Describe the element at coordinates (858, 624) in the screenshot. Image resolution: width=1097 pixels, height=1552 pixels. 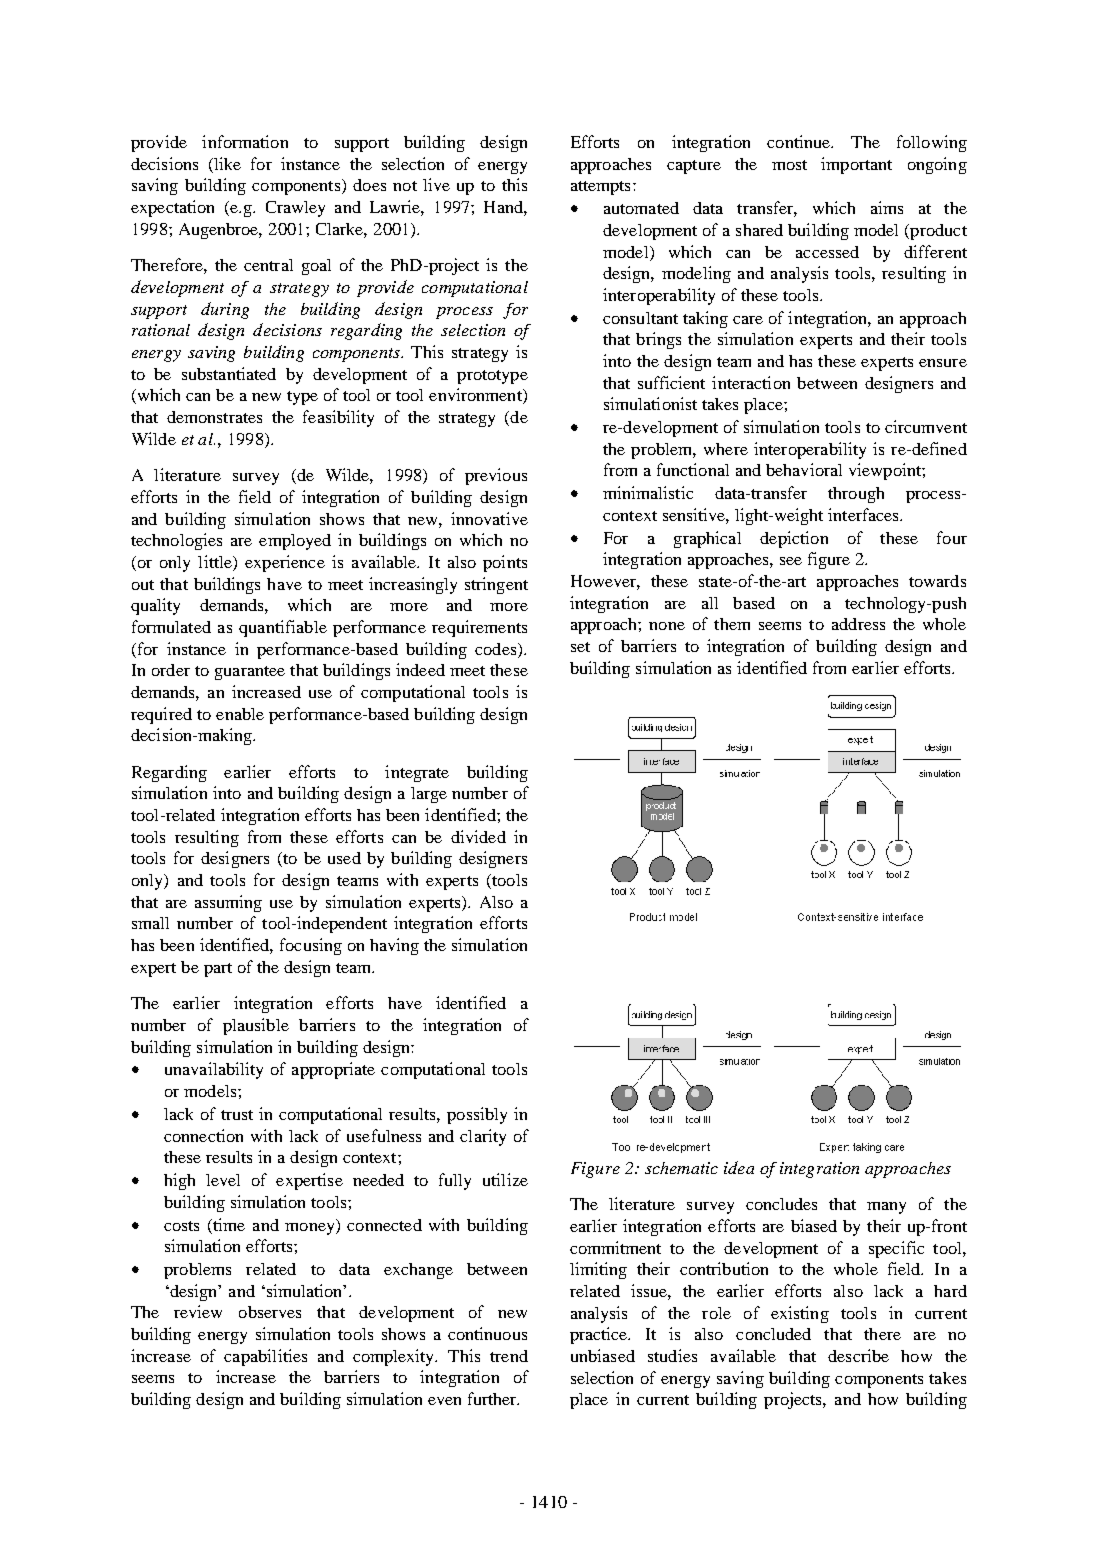
I see `address` at that location.
